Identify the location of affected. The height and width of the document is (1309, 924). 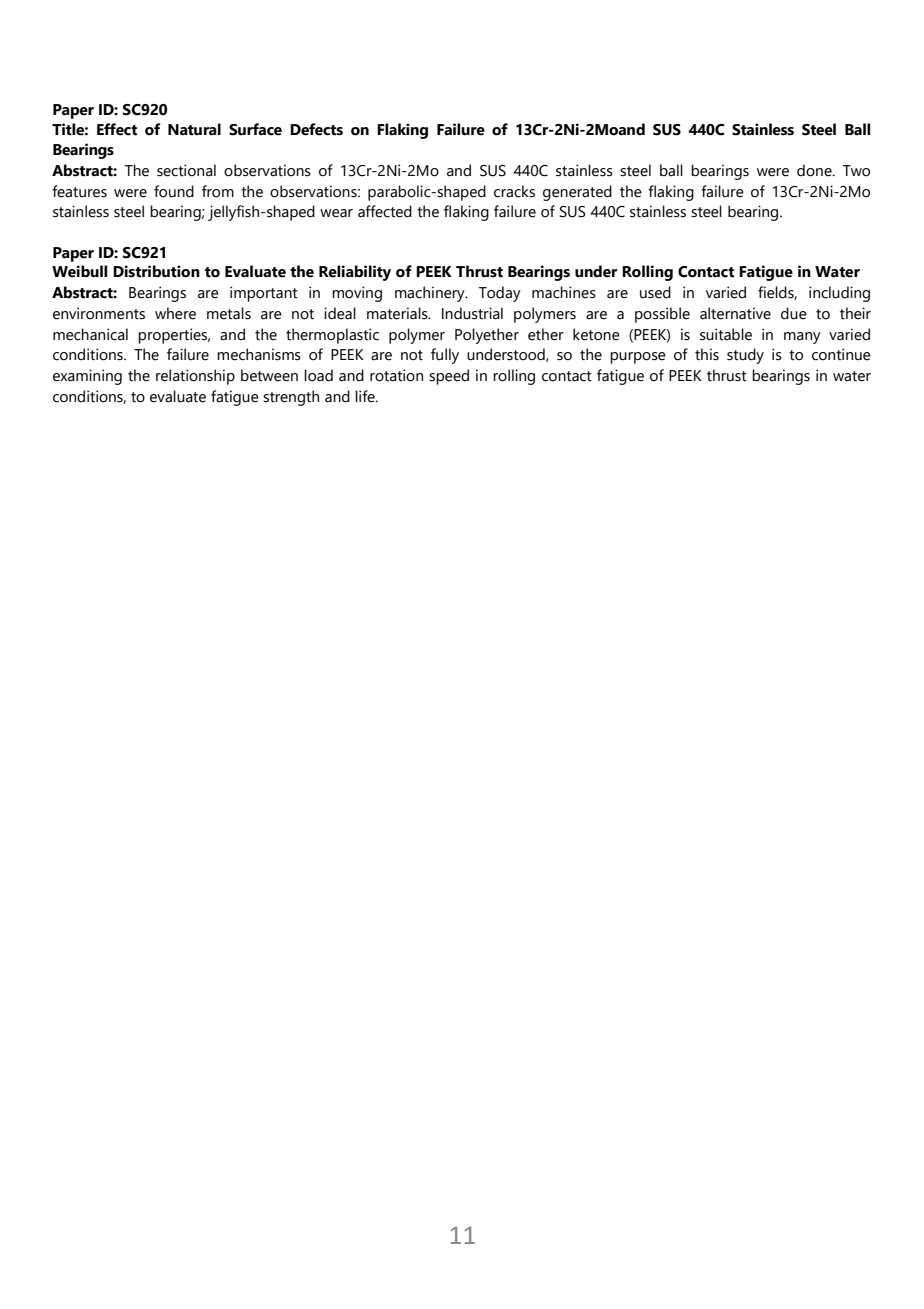
(385, 211).
